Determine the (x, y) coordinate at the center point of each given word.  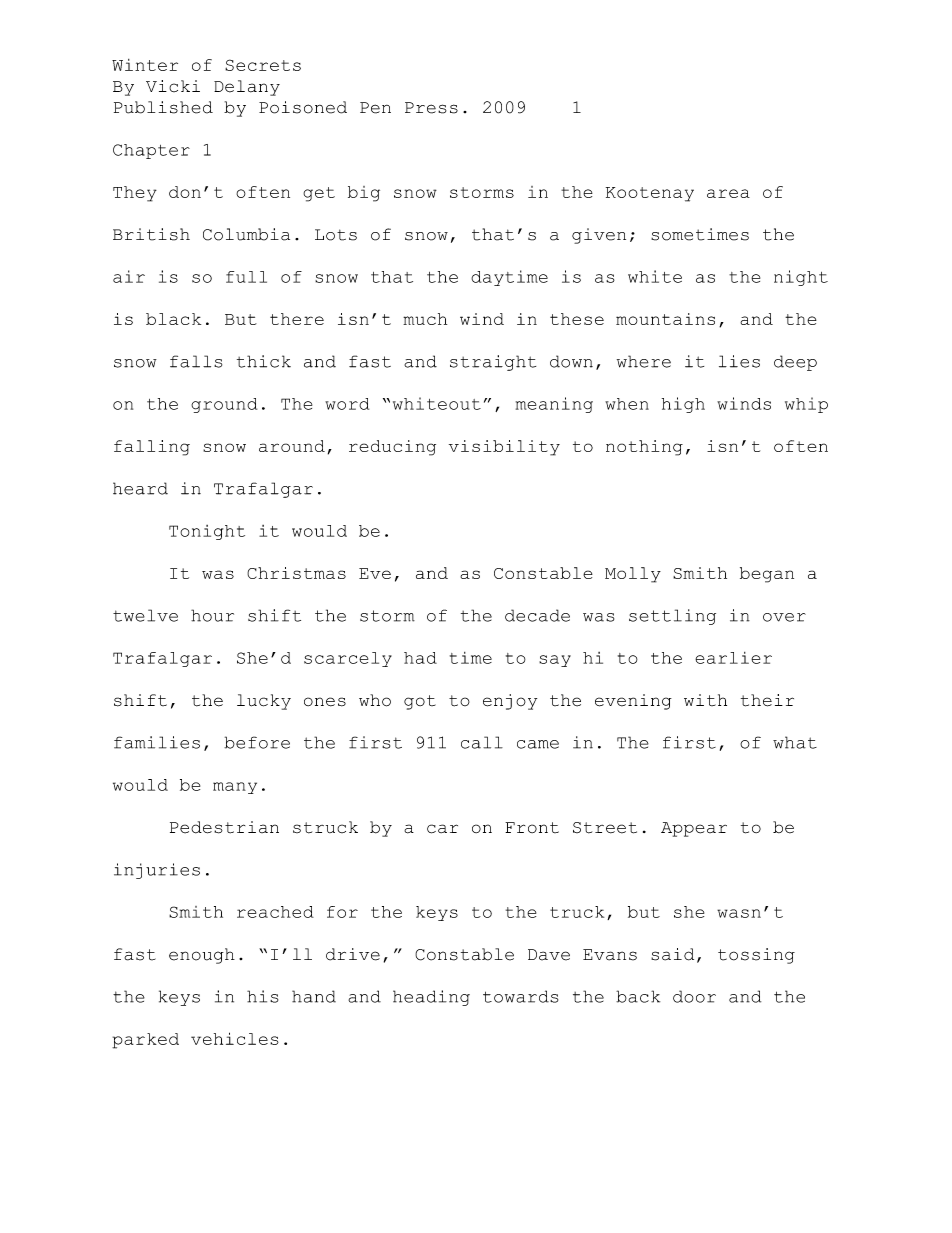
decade (537, 615)
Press (431, 108)
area (728, 193)
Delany (247, 88)
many (235, 788)
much (425, 319)
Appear (694, 829)
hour (212, 615)
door (694, 996)
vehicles (235, 1038)
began (767, 575)
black (173, 319)
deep (795, 363)
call (482, 742)
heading (431, 998)
